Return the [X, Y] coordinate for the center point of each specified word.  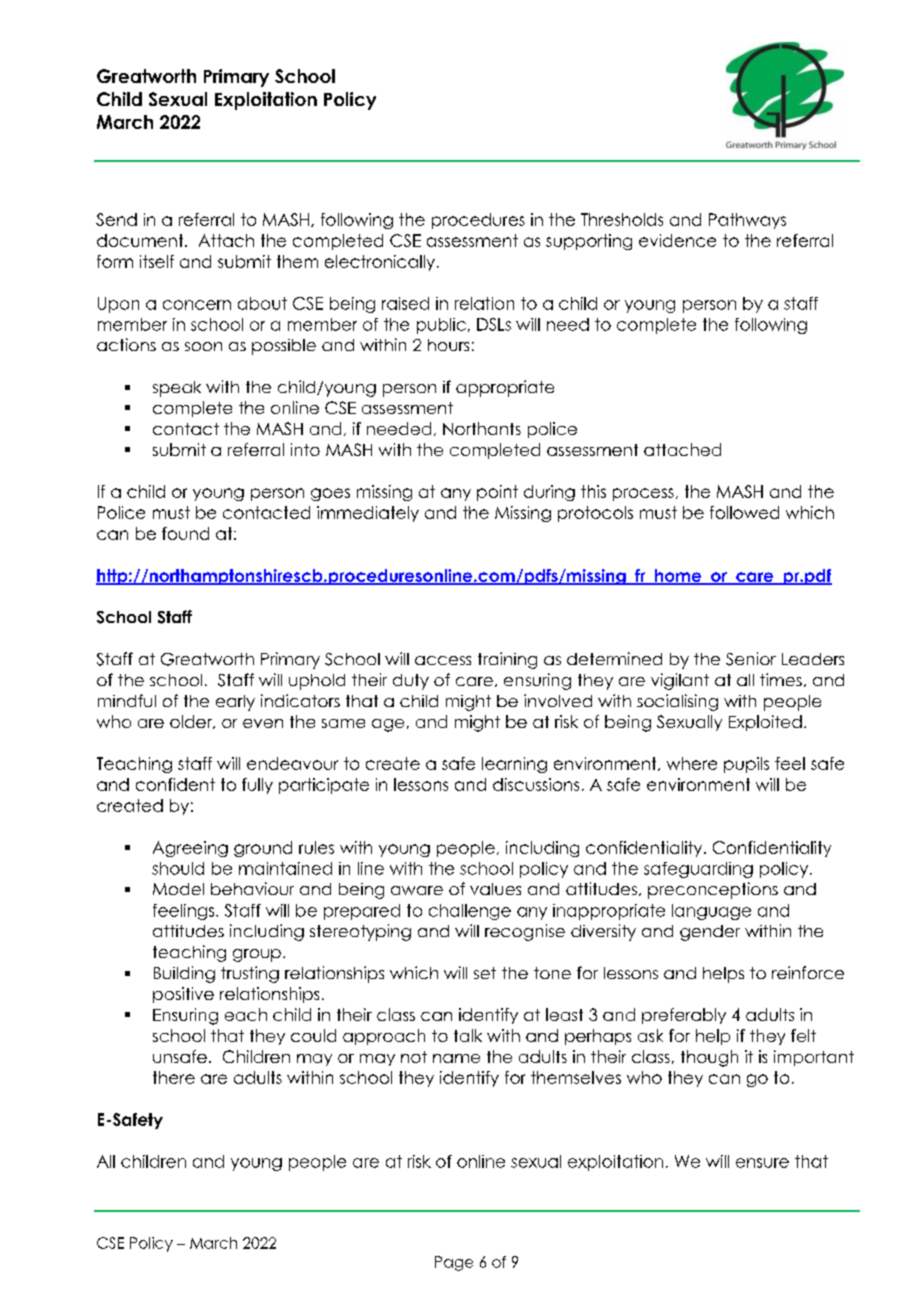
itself [157, 261]
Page [454, 1263]
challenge [470, 912]
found [185, 533]
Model [178, 889]
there [174, 1077]
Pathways [747, 221]
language [711, 912]
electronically [380, 263]
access [443, 660]
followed [744, 512]
